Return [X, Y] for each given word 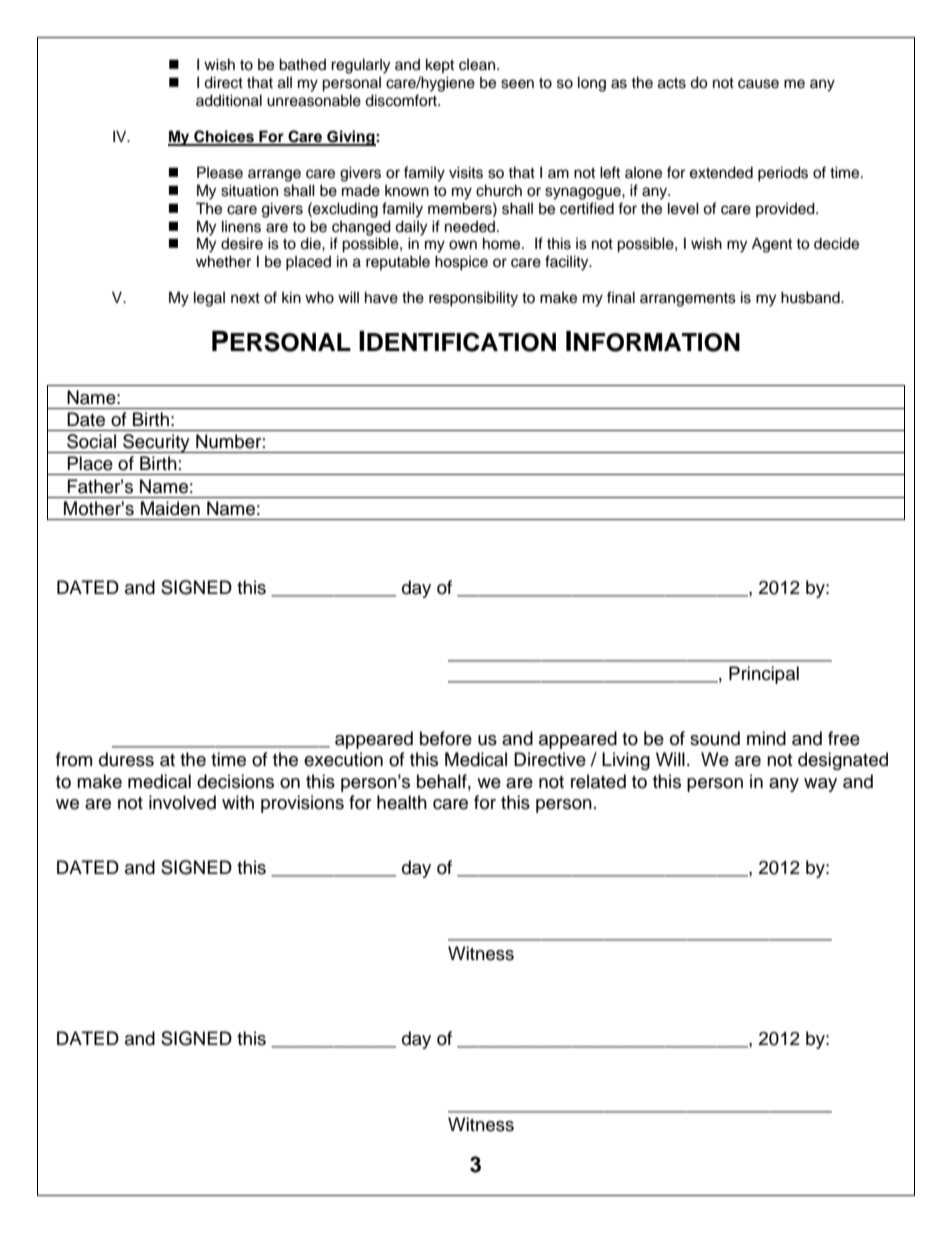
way [820, 785]
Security [156, 443]
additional [229, 100]
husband [811, 297]
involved [182, 802]
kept [440, 65]
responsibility [473, 299]
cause [758, 84]
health [402, 802]
